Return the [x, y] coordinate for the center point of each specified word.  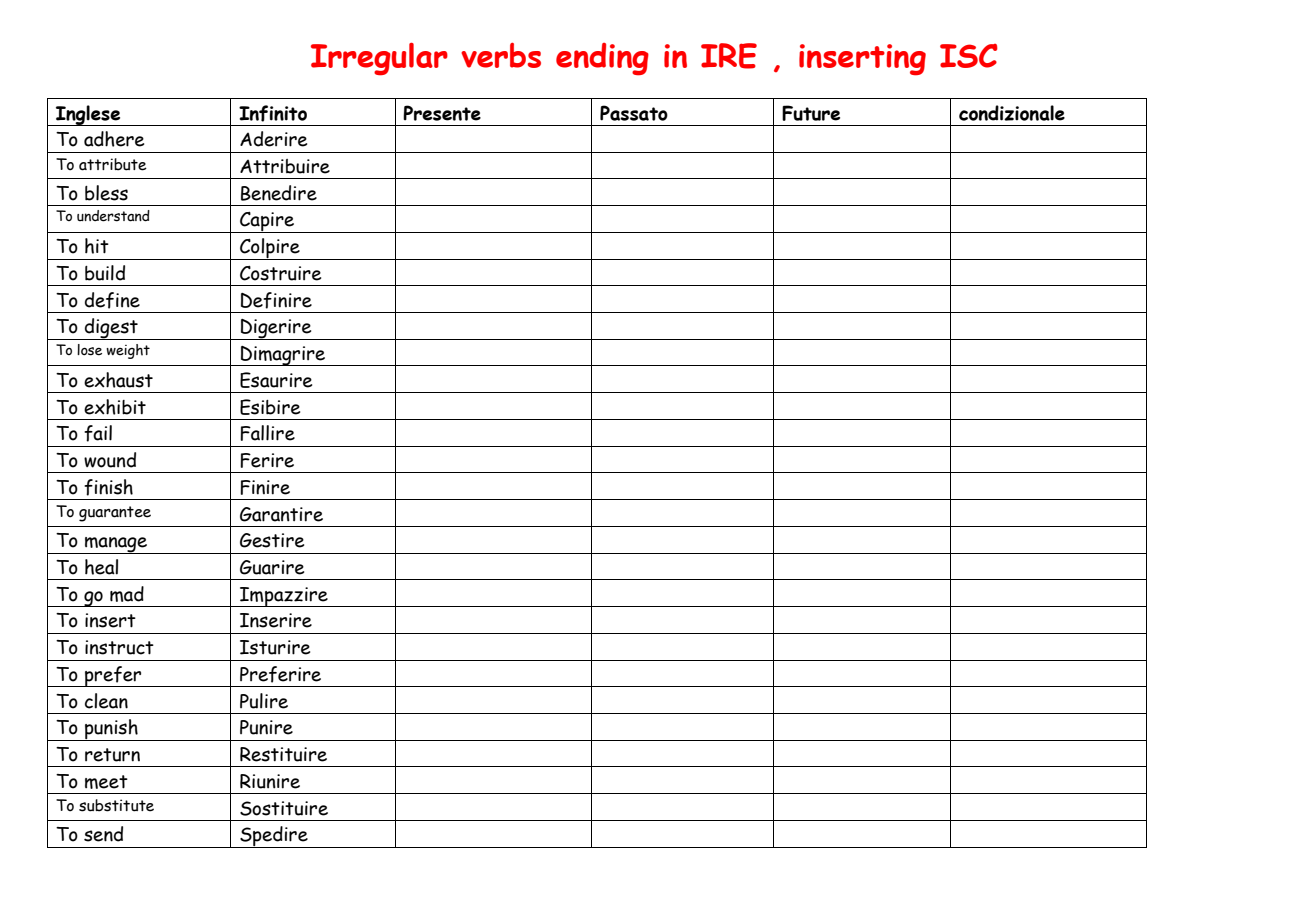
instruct [119, 647]
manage [116, 545]
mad [127, 594]
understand [113, 216]
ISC [969, 56]
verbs [501, 55]
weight [128, 351]
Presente [442, 113]
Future [811, 113]
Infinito [273, 113]
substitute [116, 805]
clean [106, 701]
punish [111, 730]
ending [602, 59]
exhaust [118, 380]
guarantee [115, 514]
